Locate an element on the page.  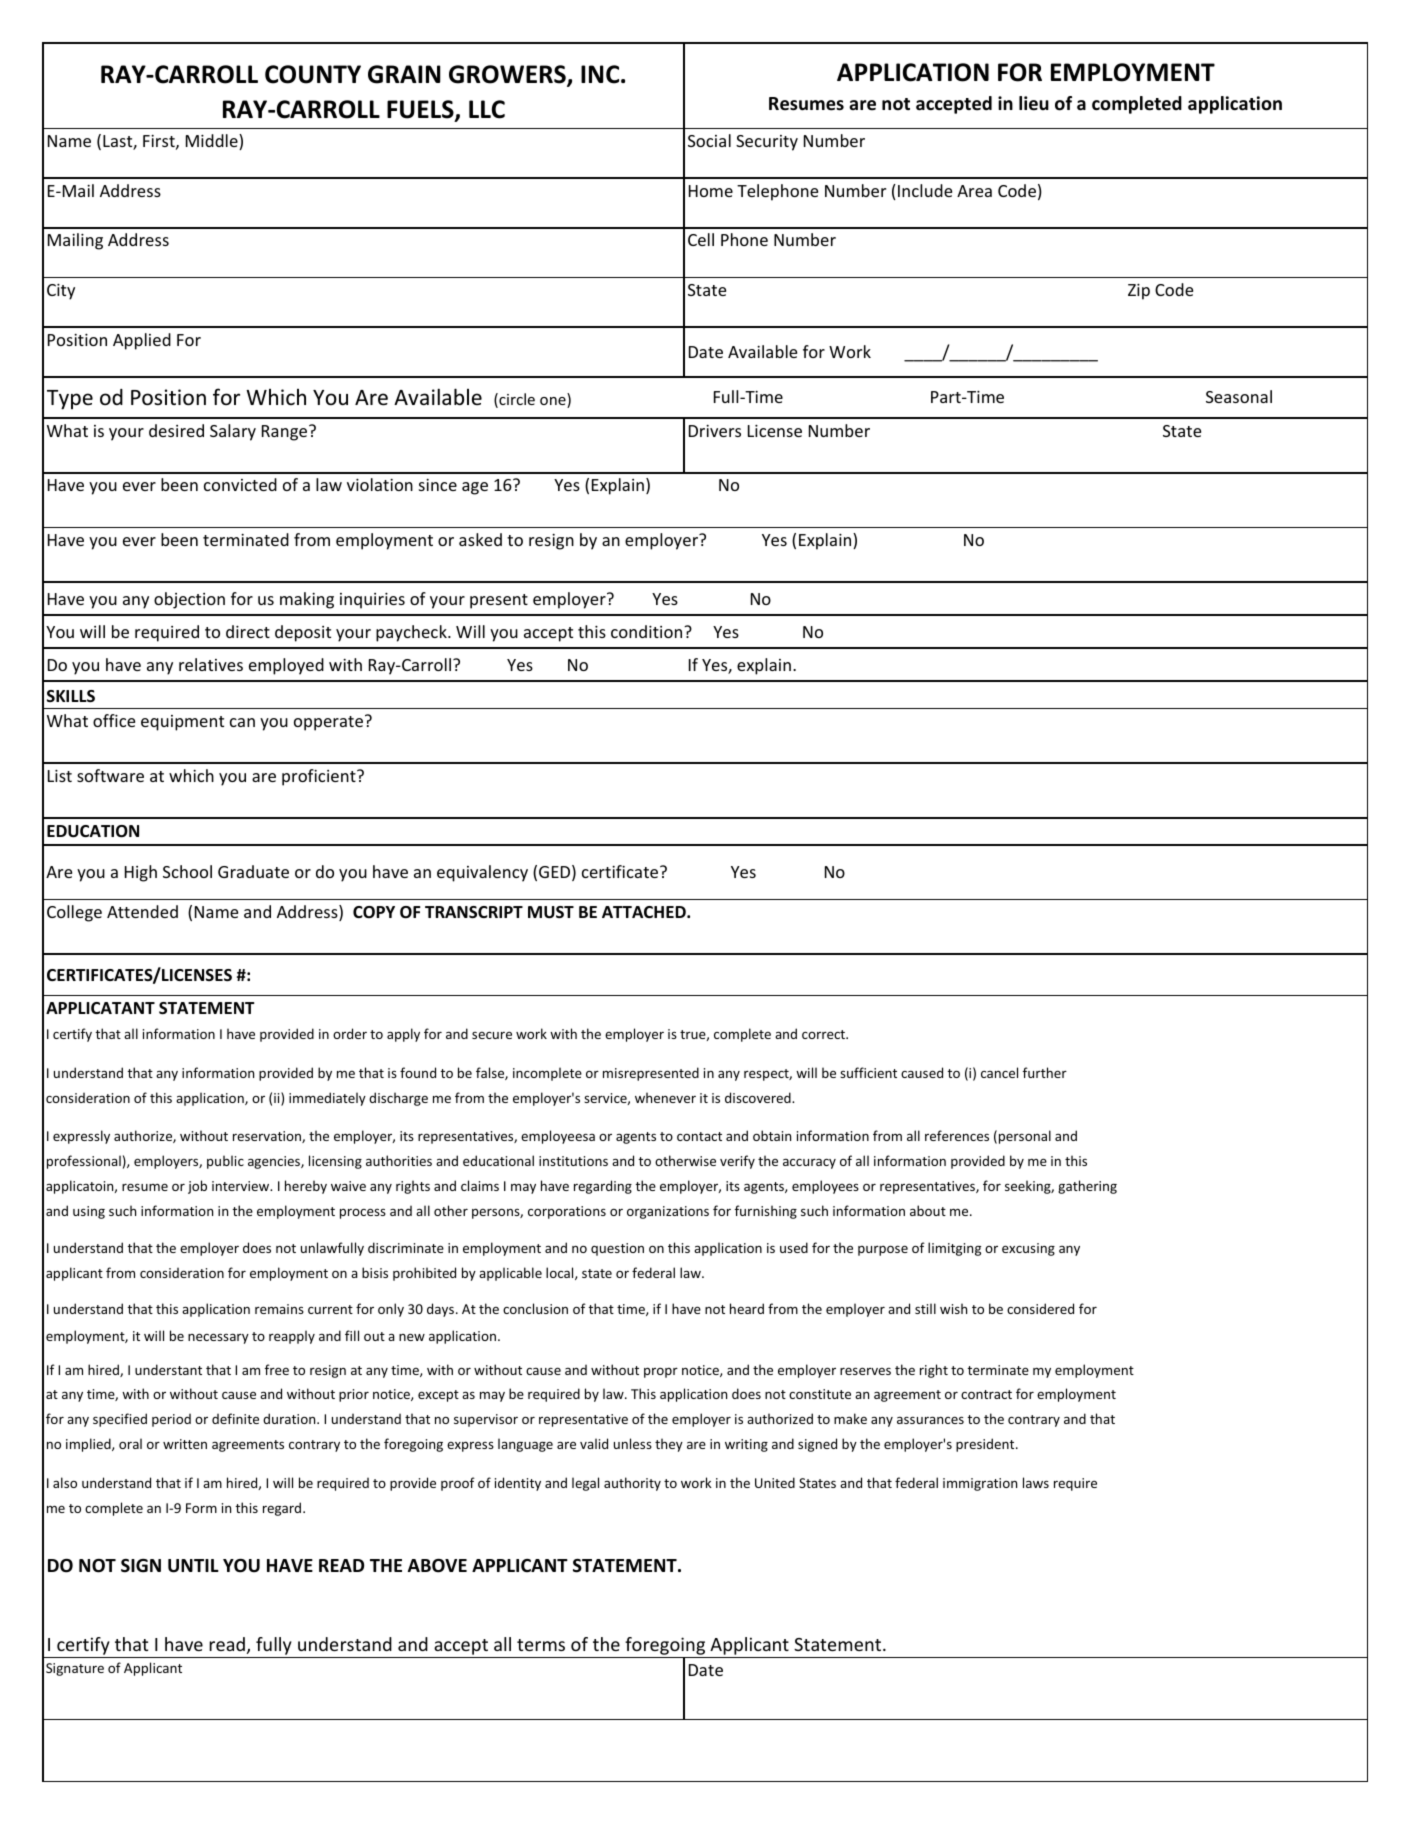
terms is located at coordinates (541, 1645).
